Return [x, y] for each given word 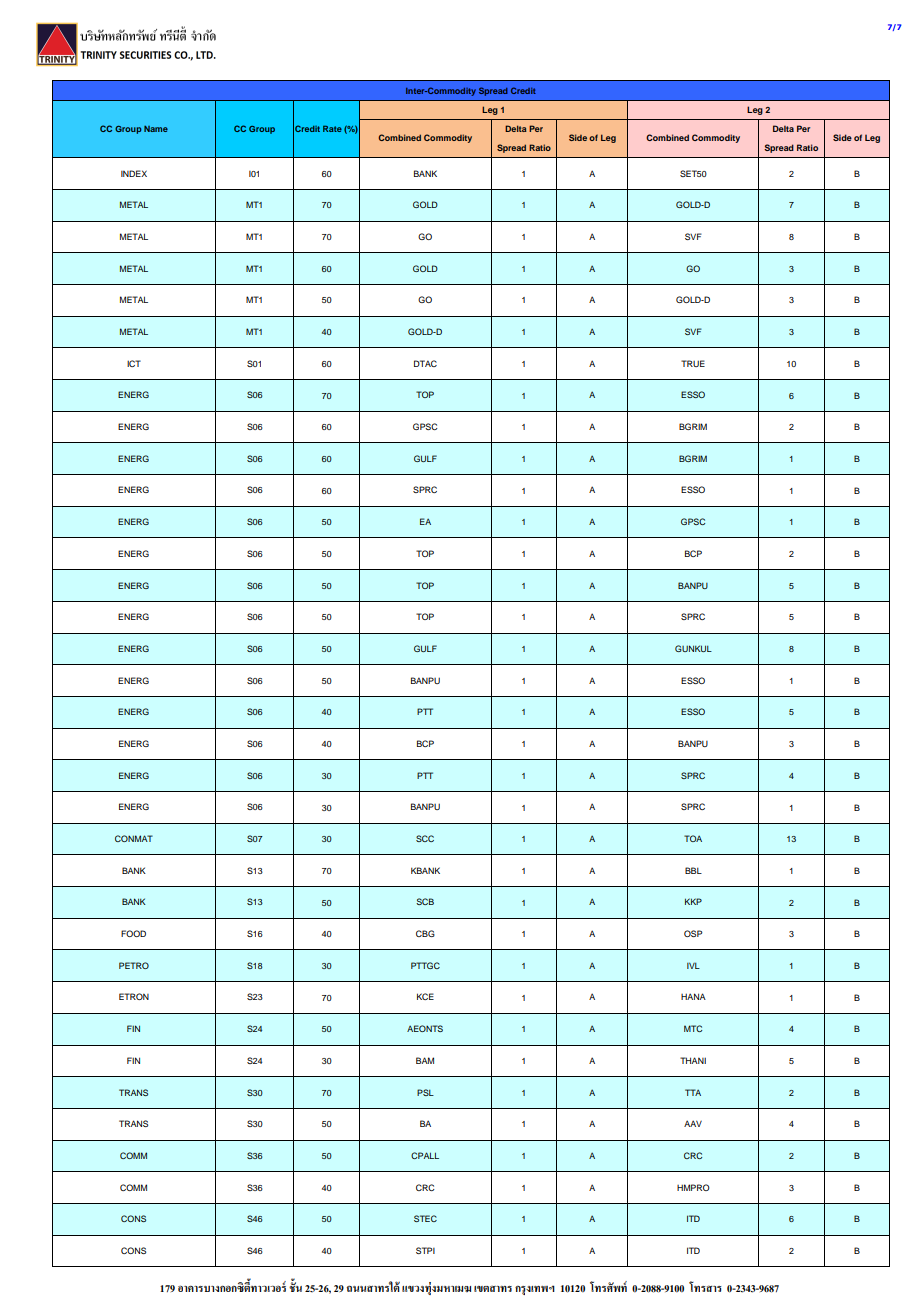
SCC [425, 838]
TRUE [693, 363]
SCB [425, 901]
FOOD [133, 933]
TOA [693, 838]
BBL [693, 870]
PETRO [134, 965]
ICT [134, 363]
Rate [332, 128]
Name [156, 129]
